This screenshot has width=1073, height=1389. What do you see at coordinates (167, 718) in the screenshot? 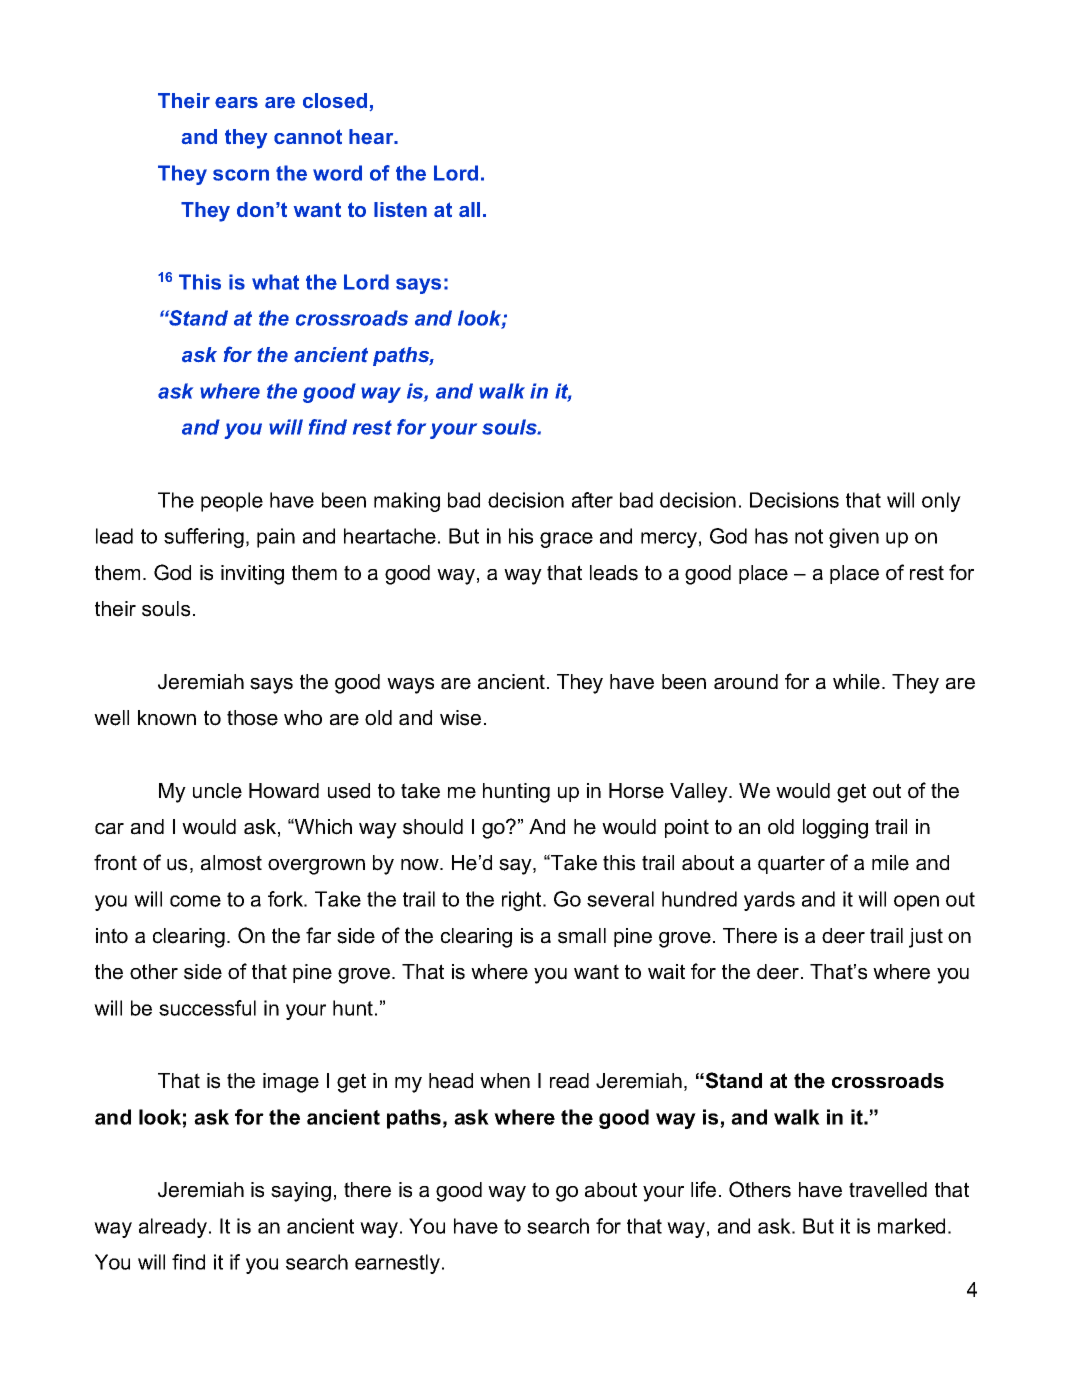
I see `known` at bounding box center [167, 718].
